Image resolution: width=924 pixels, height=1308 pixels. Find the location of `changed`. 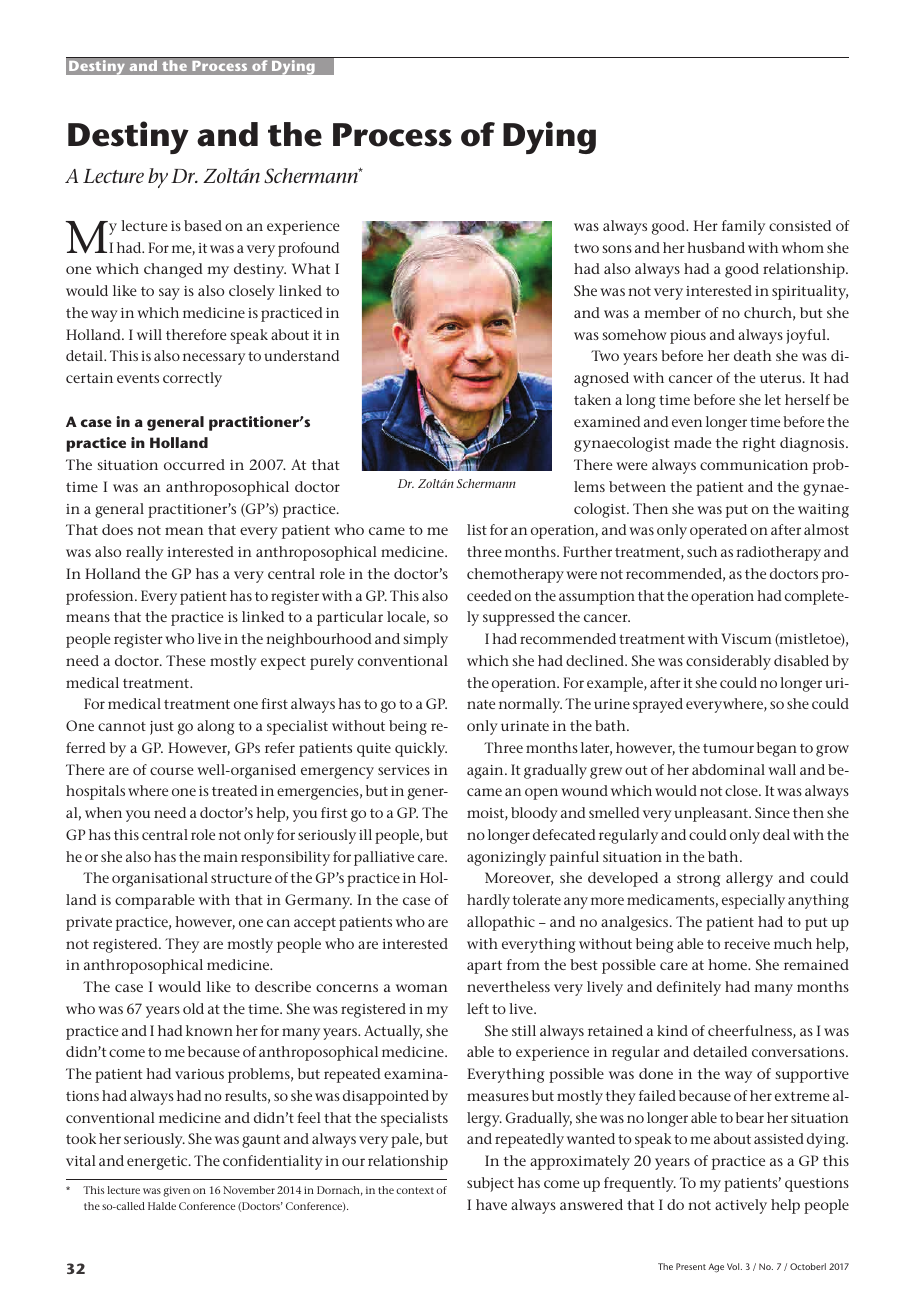

changed is located at coordinates (173, 270).
